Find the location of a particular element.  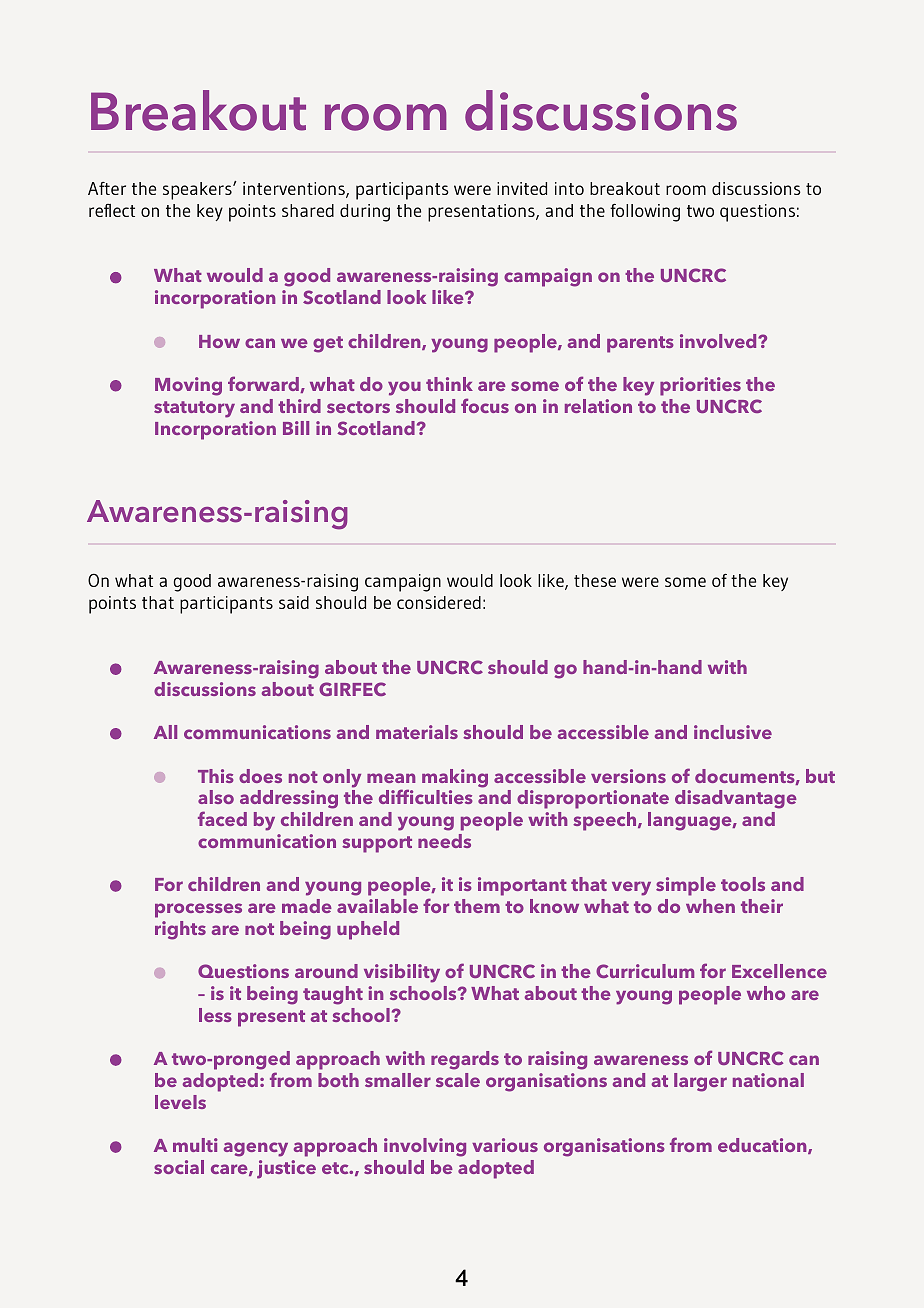

invited is located at coordinates (522, 188).
